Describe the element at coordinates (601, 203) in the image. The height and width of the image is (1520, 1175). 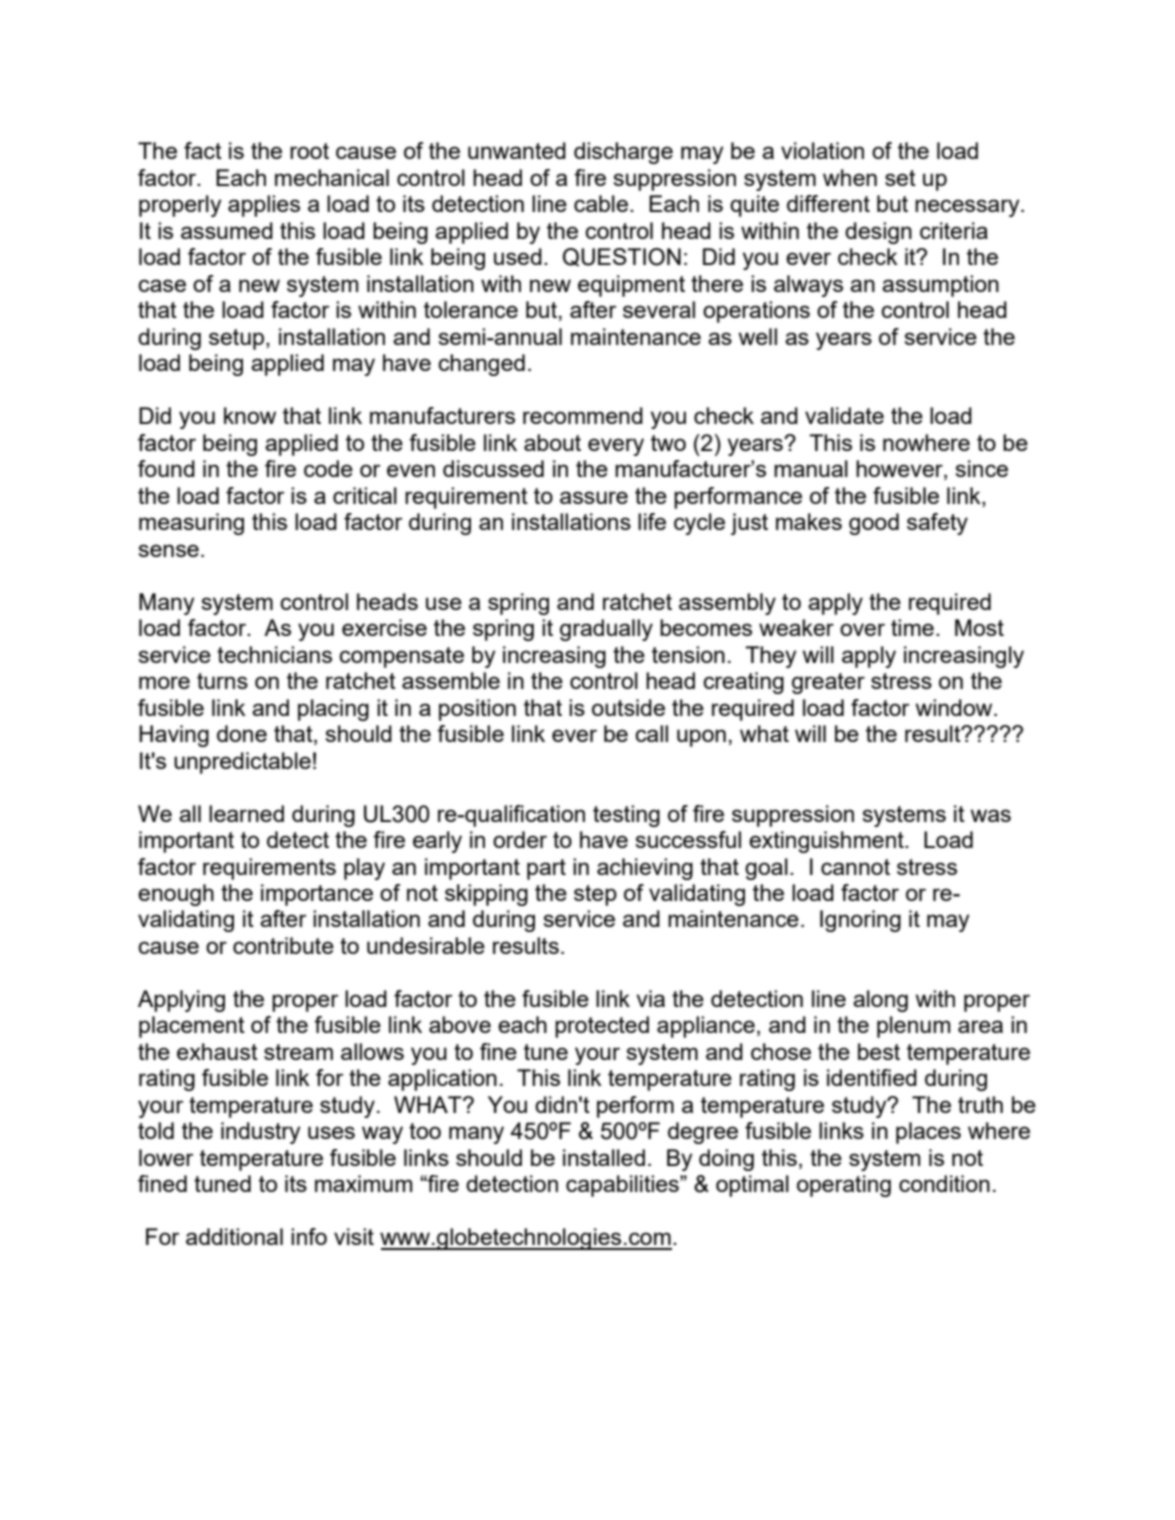
I see `cable` at that location.
